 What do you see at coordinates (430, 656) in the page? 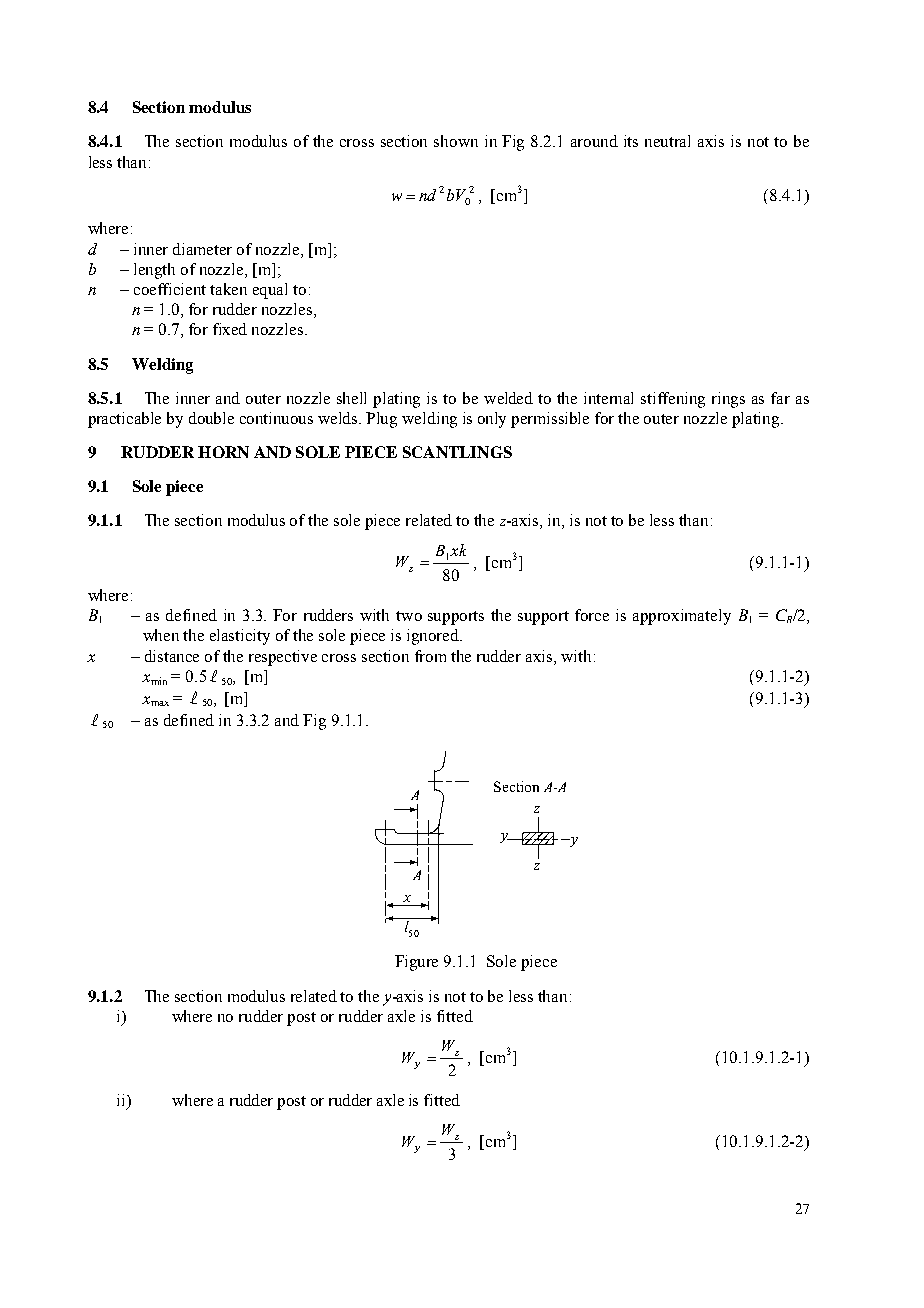
I see `from` at bounding box center [430, 656].
